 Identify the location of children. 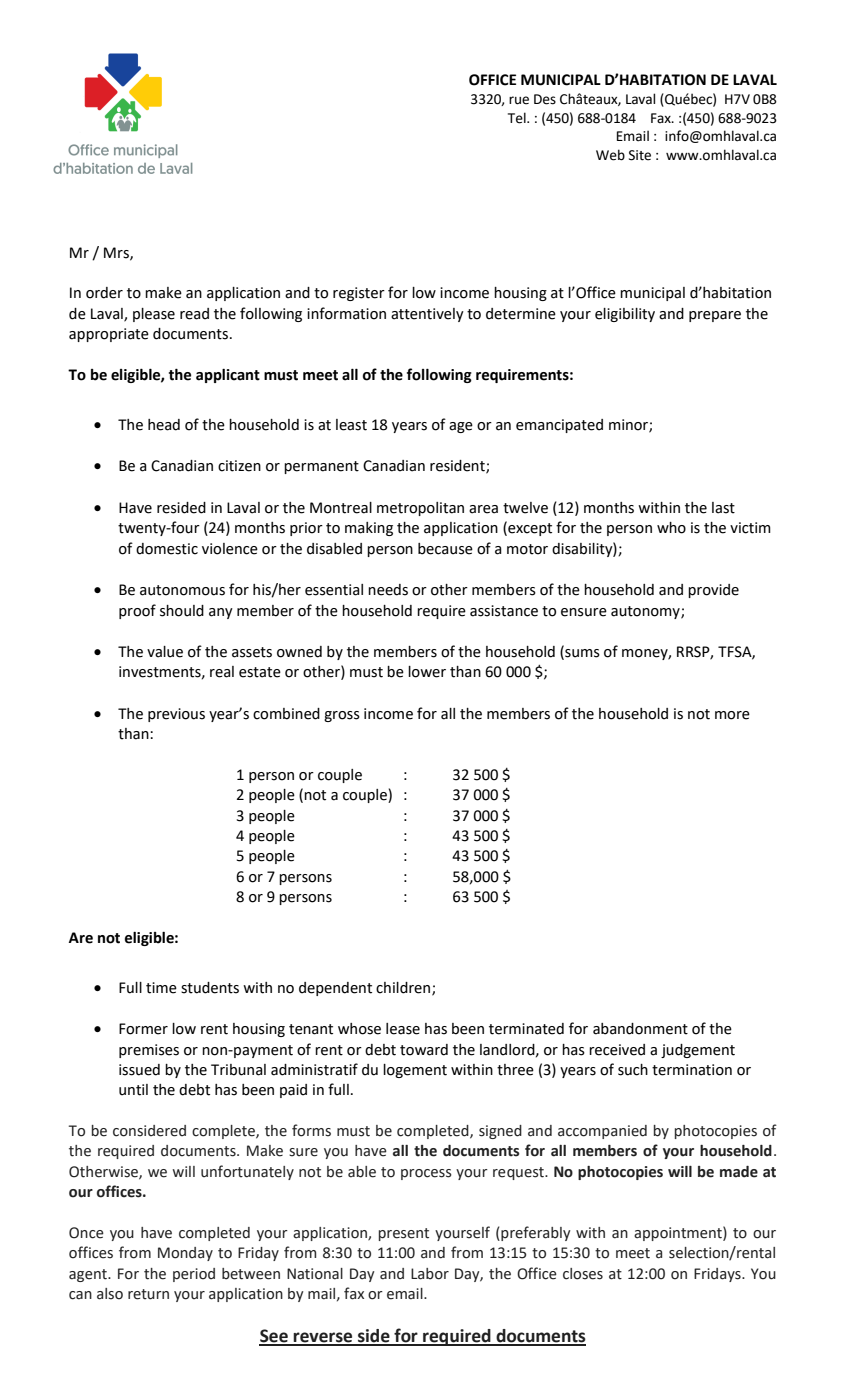
(404, 988).
